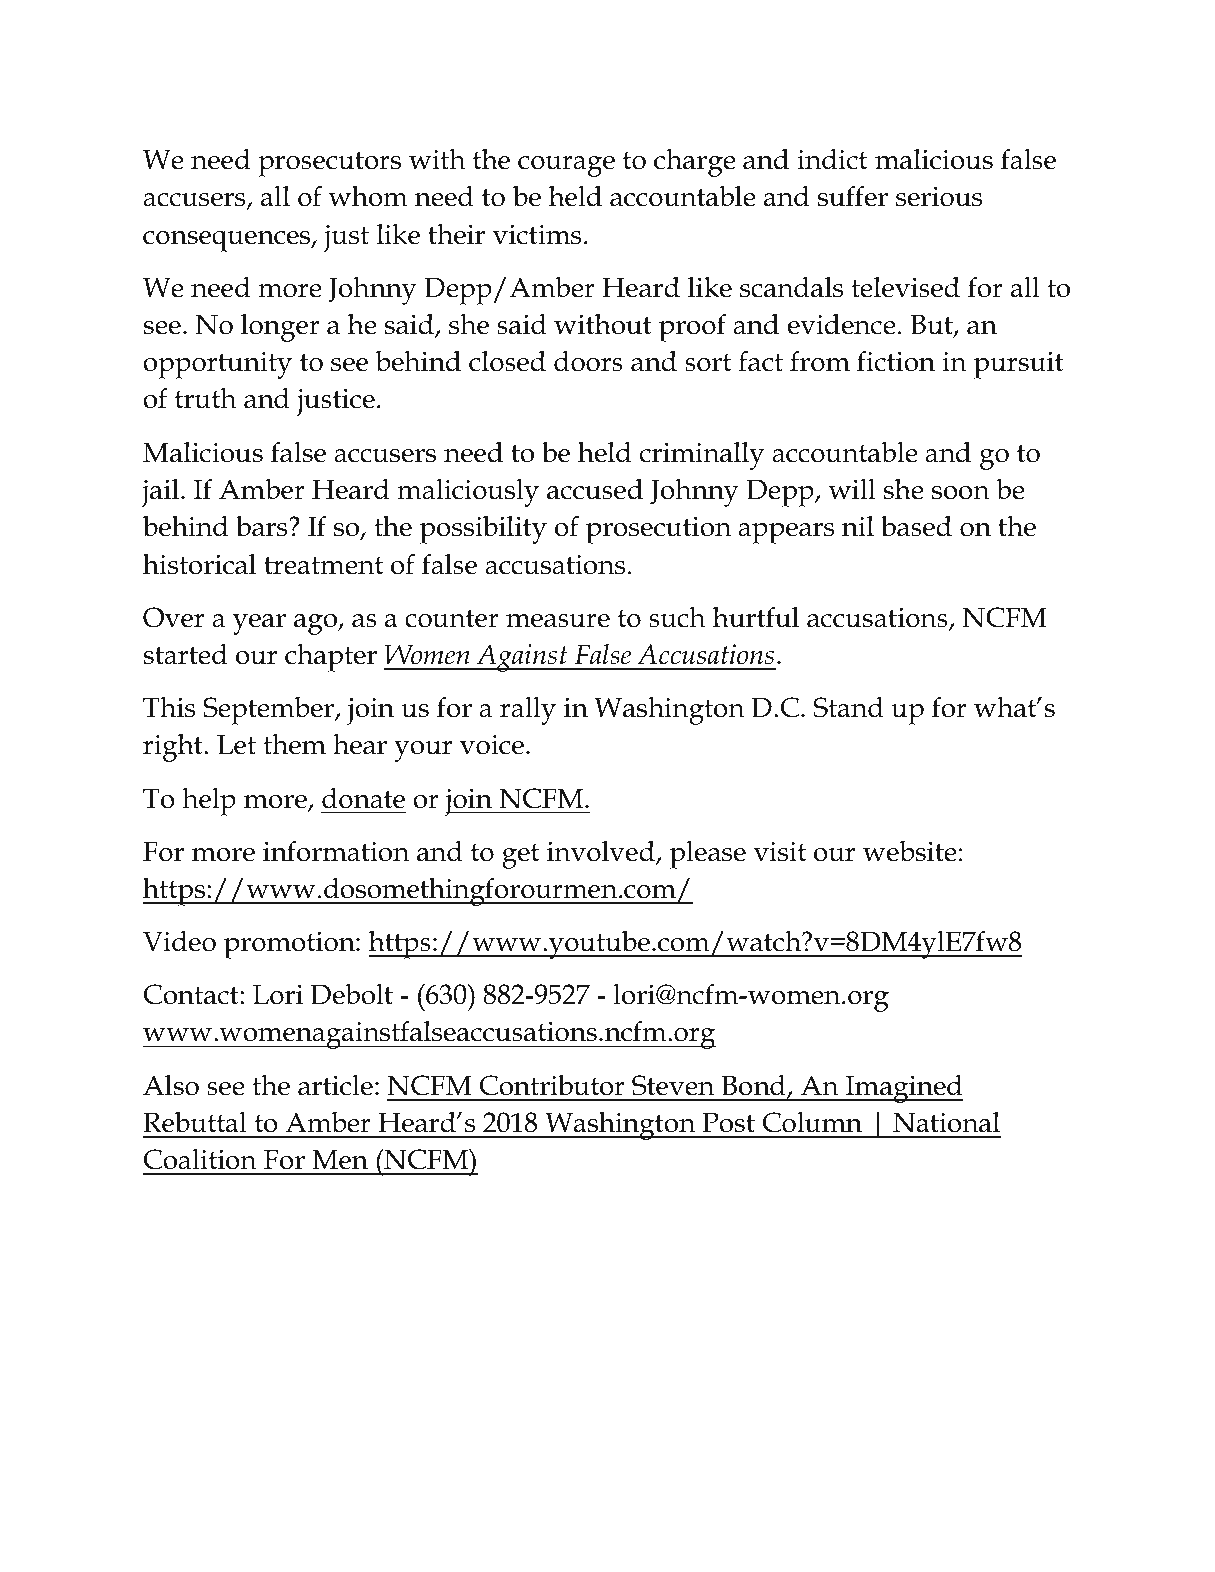  Describe the element at coordinates (552, 1085) in the screenshot. I see `Contributor` at that location.
